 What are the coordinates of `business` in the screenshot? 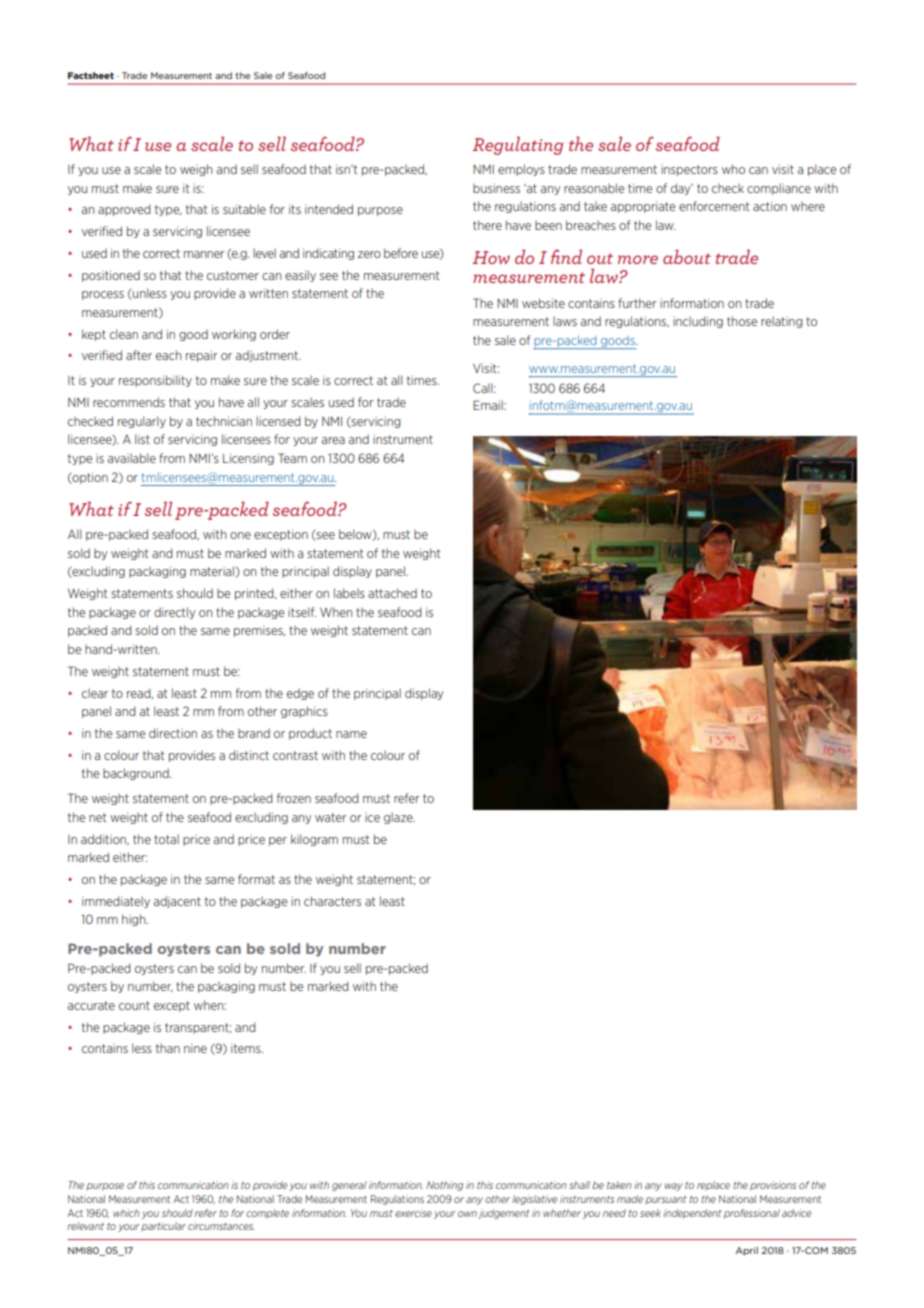 It's located at (496, 188).
